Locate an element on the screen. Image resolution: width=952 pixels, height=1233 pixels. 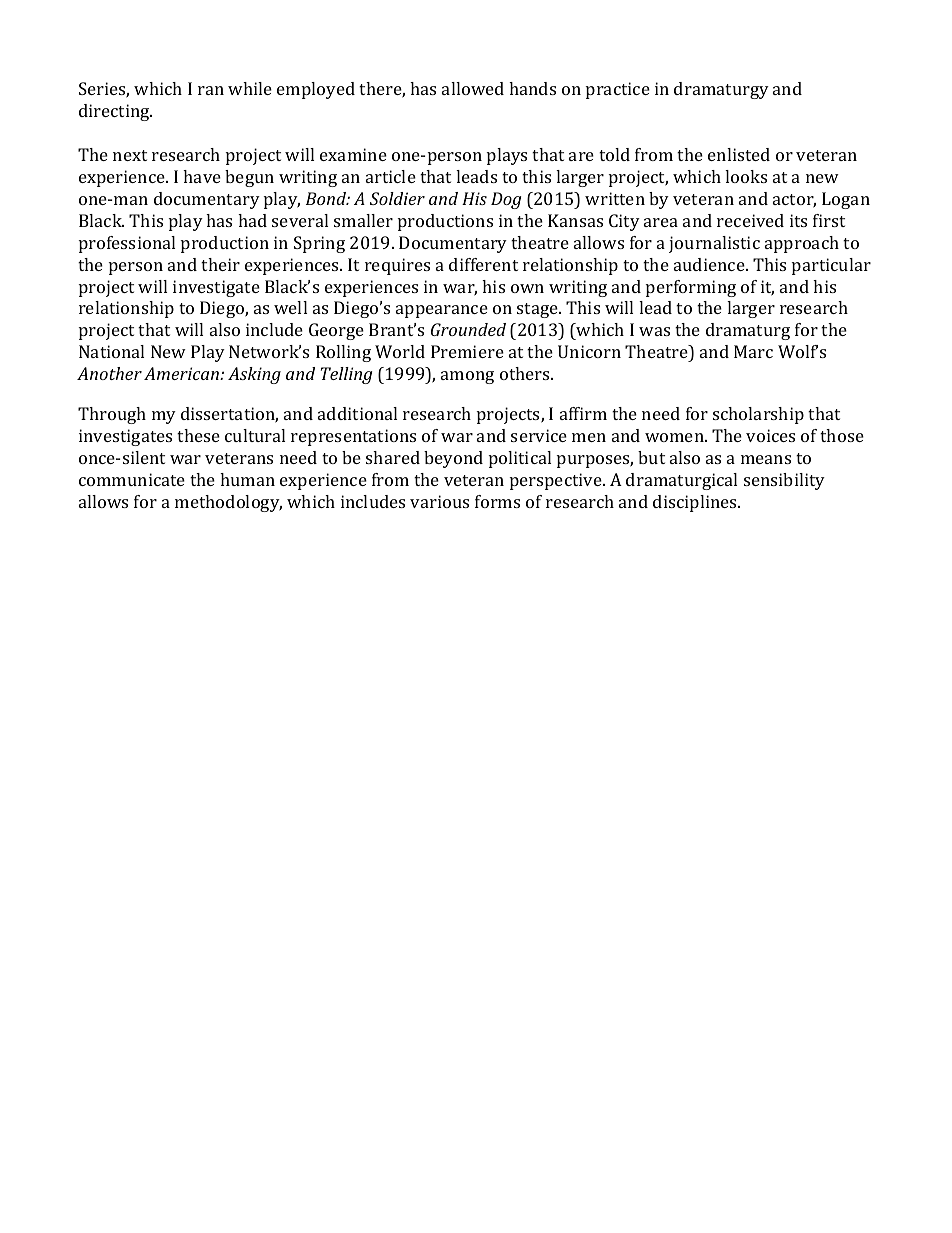
while is located at coordinates (250, 88).
